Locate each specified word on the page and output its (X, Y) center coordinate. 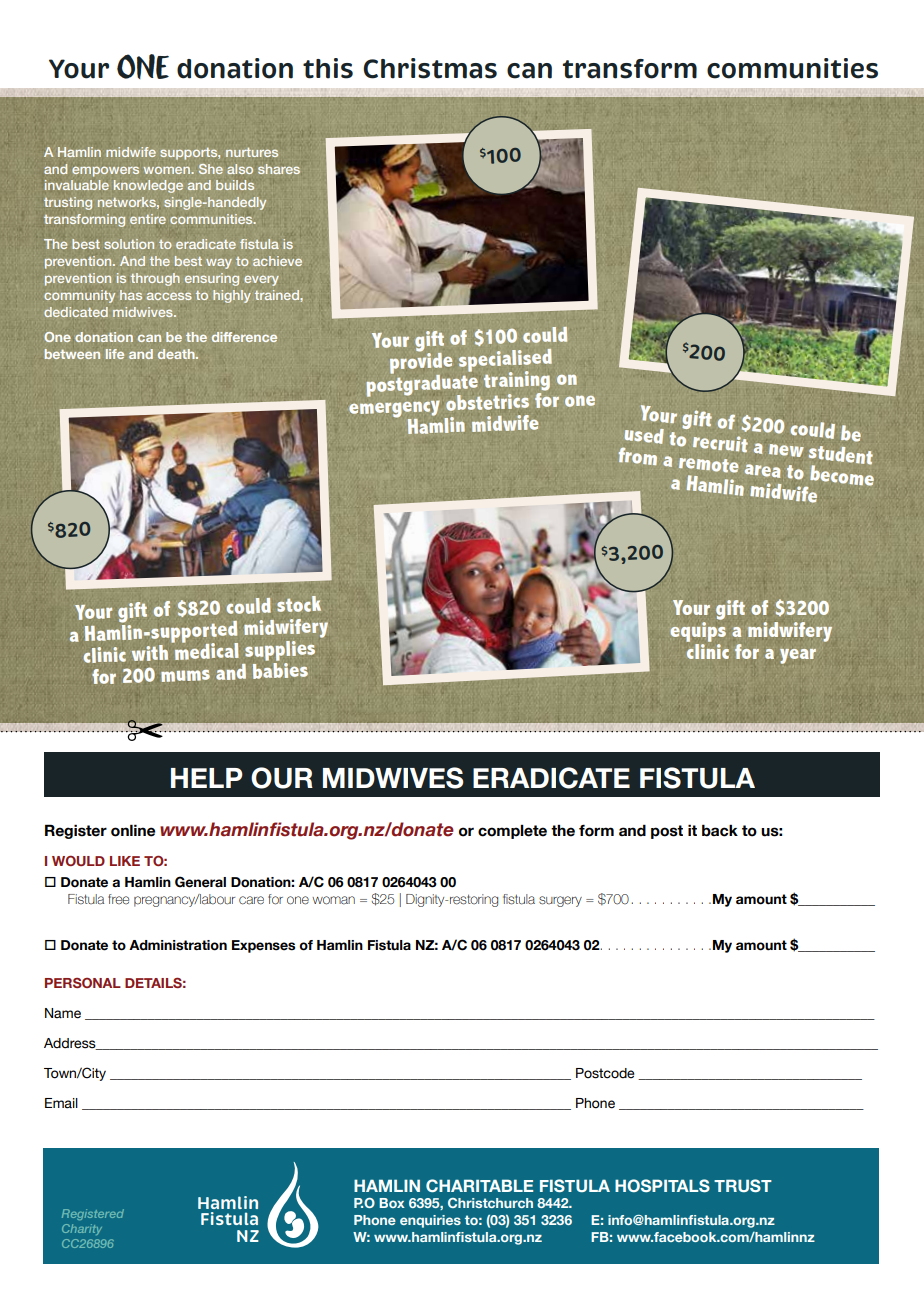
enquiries (430, 1221)
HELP (207, 778)
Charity (82, 1229)
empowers (105, 171)
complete (512, 832)
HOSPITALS (662, 1185)
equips (698, 630)
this (328, 68)
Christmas (430, 68)
